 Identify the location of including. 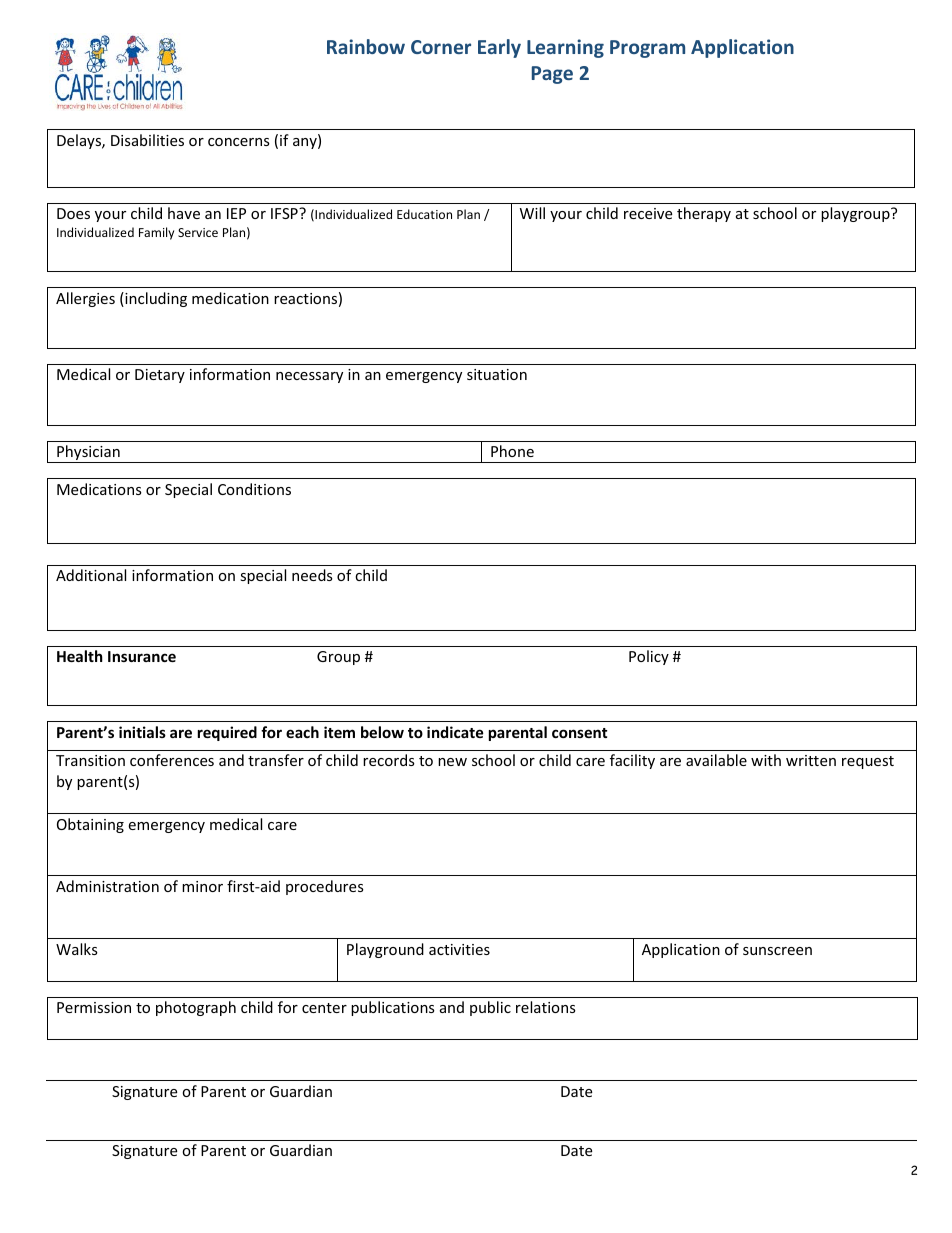
(155, 299).
